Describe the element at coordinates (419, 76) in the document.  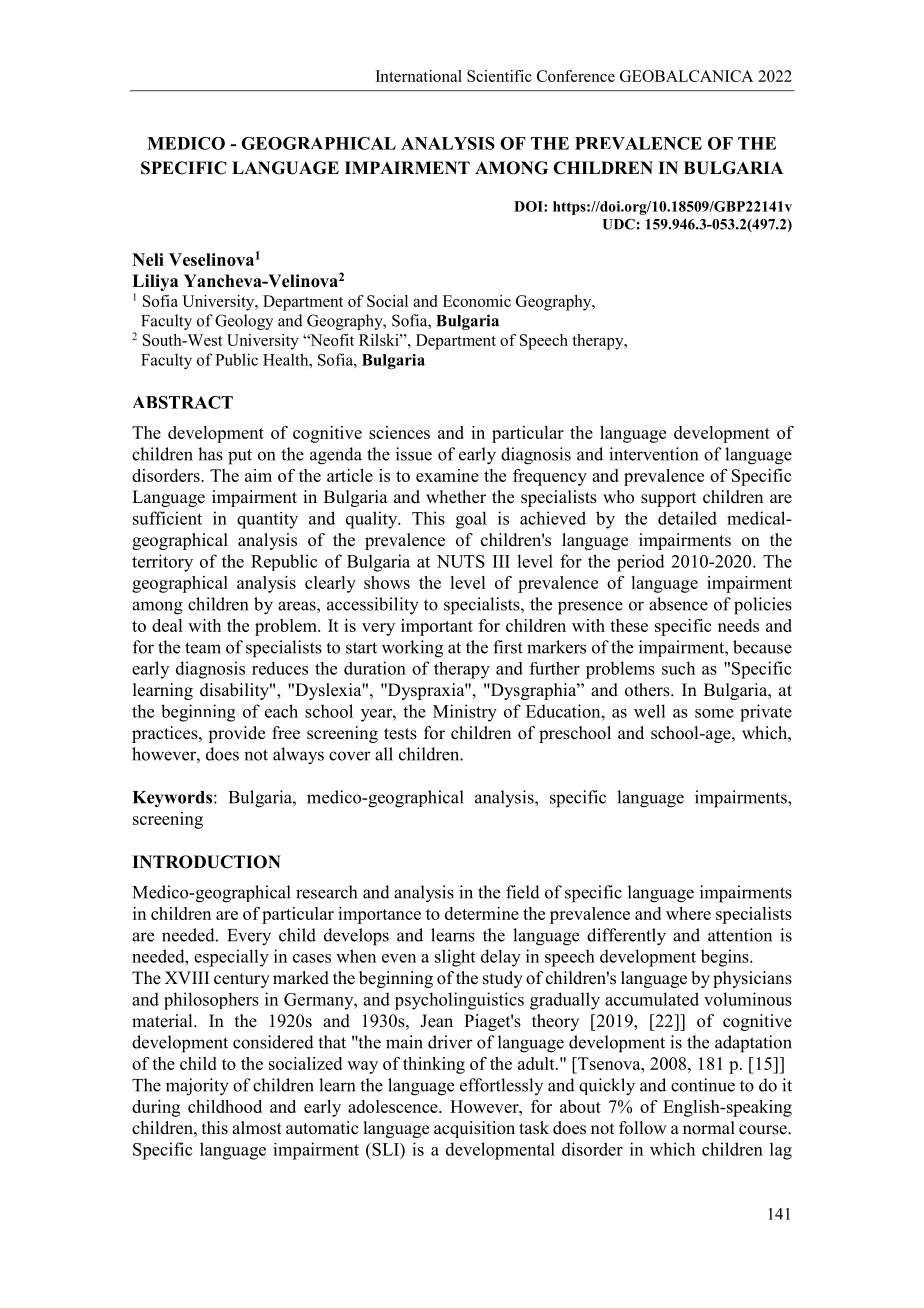
I see `International` at that location.
